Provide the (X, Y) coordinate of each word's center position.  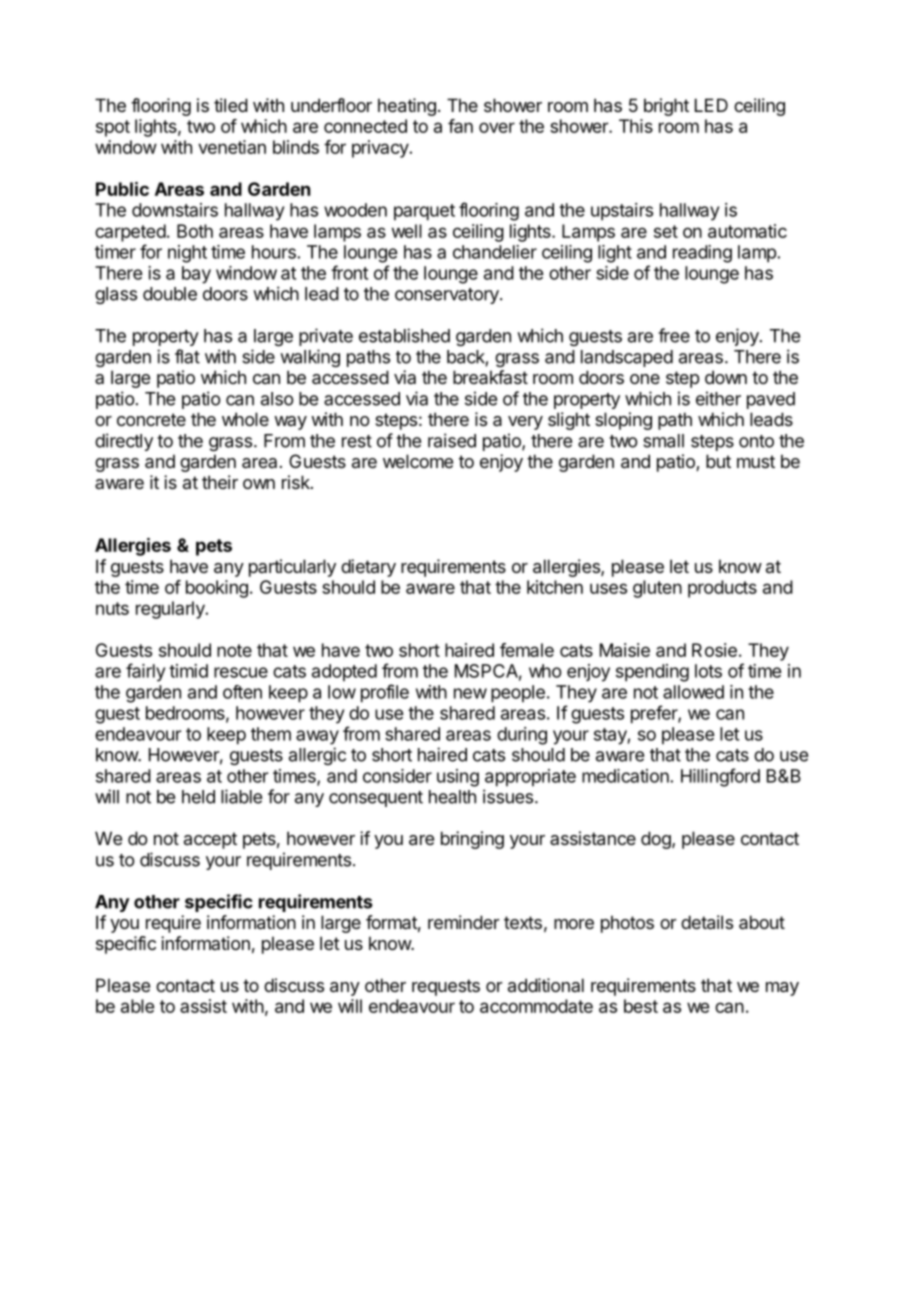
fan (460, 126)
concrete (151, 419)
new (470, 693)
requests (446, 987)
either (718, 398)
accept (210, 840)
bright (666, 107)
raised (452, 440)
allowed (693, 692)
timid (188, 671)
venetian (232, 147)
